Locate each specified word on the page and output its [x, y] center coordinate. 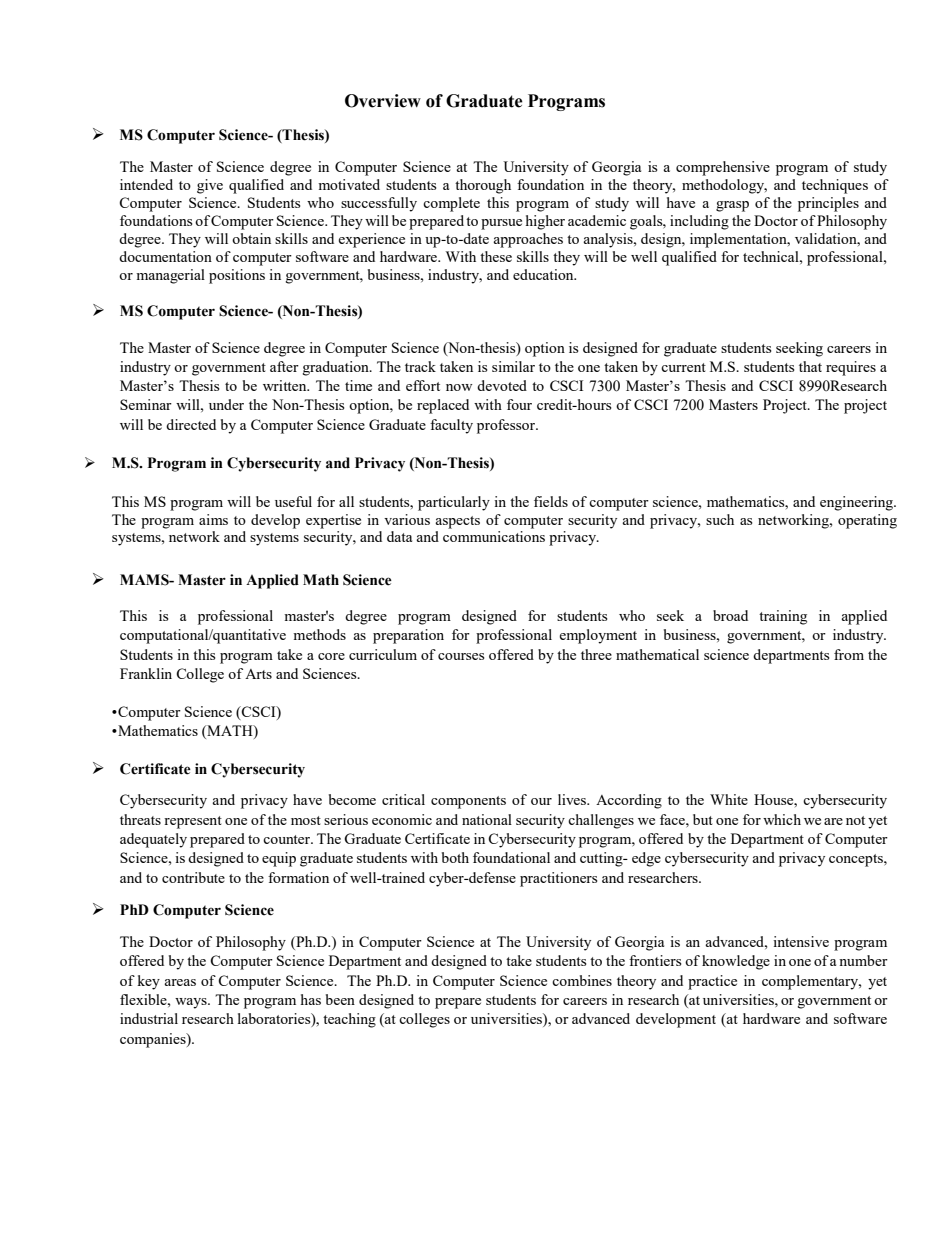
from [849, 654]
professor [507, 426]
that [810, 366]
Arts [258, 674]
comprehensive [723, 168]
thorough [483, 186]
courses [461, 656]
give [210, 186]
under [226, 404]
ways [192, 1003]
